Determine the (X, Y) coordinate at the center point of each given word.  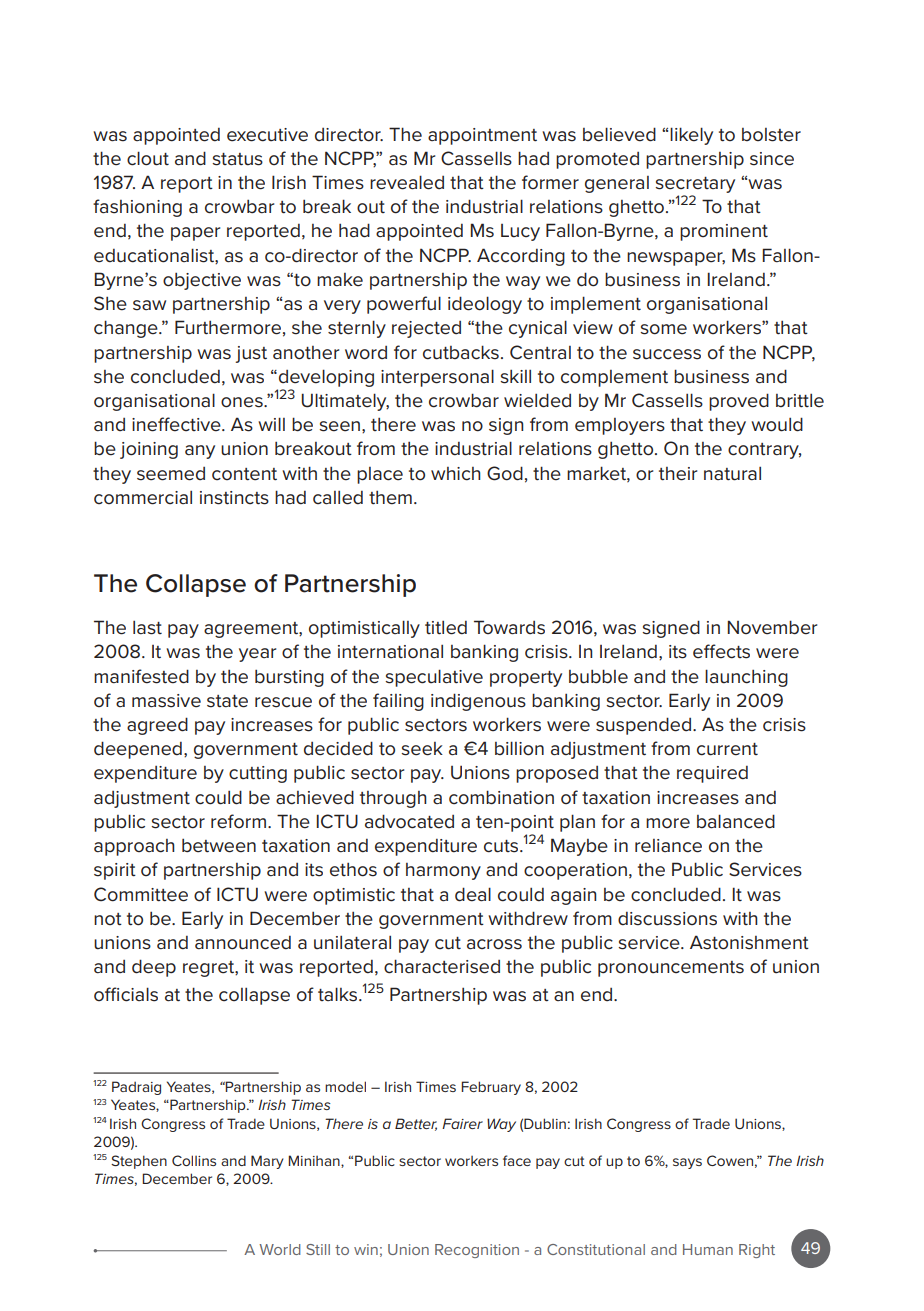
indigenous (478, 702)
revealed (407, 182)
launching (746, 678)
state (227, 701)
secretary (695, 185)
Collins (194, 1160)
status (237, 159)
